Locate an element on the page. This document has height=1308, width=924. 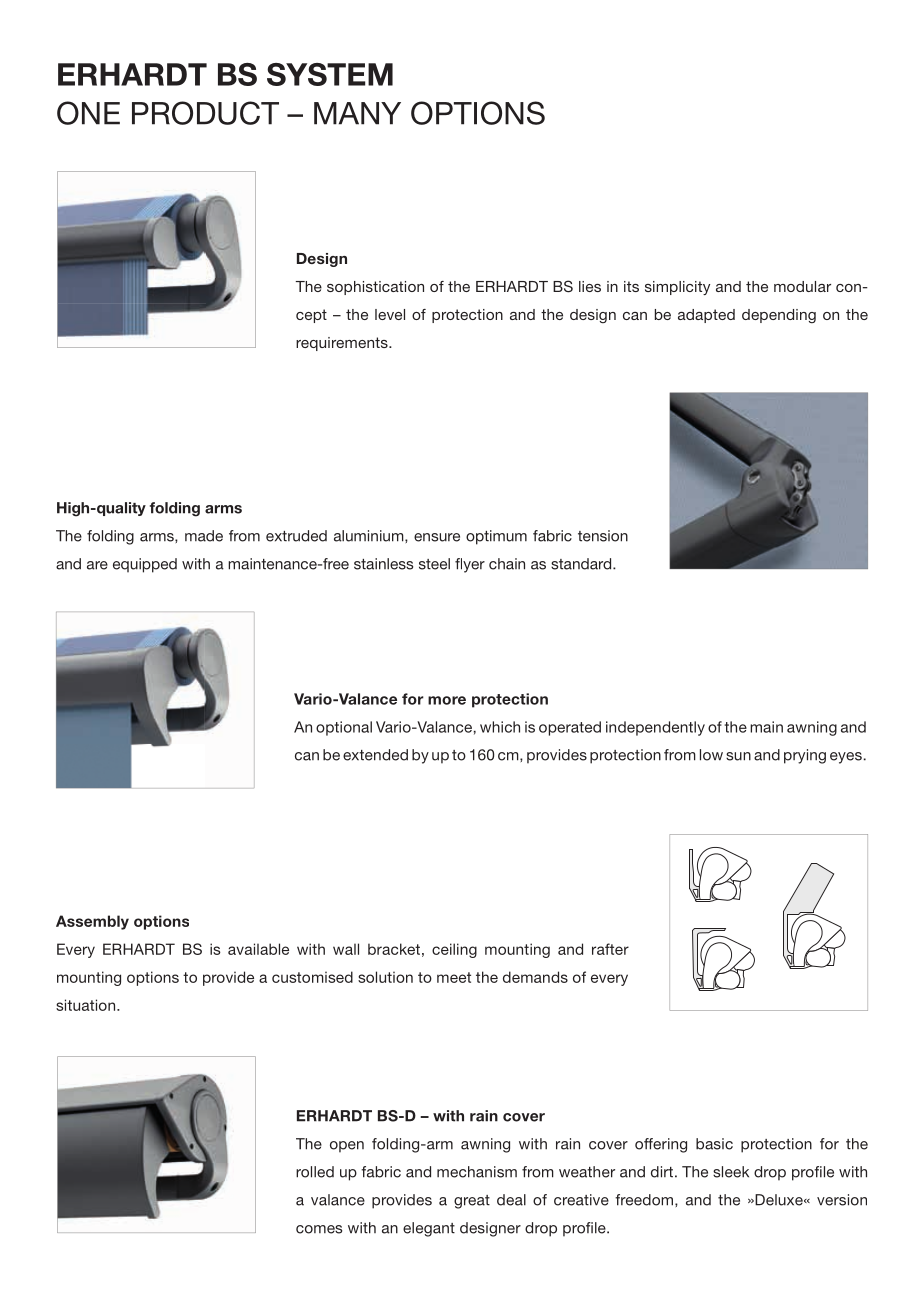
sun is located at coordinates (738, 756).
